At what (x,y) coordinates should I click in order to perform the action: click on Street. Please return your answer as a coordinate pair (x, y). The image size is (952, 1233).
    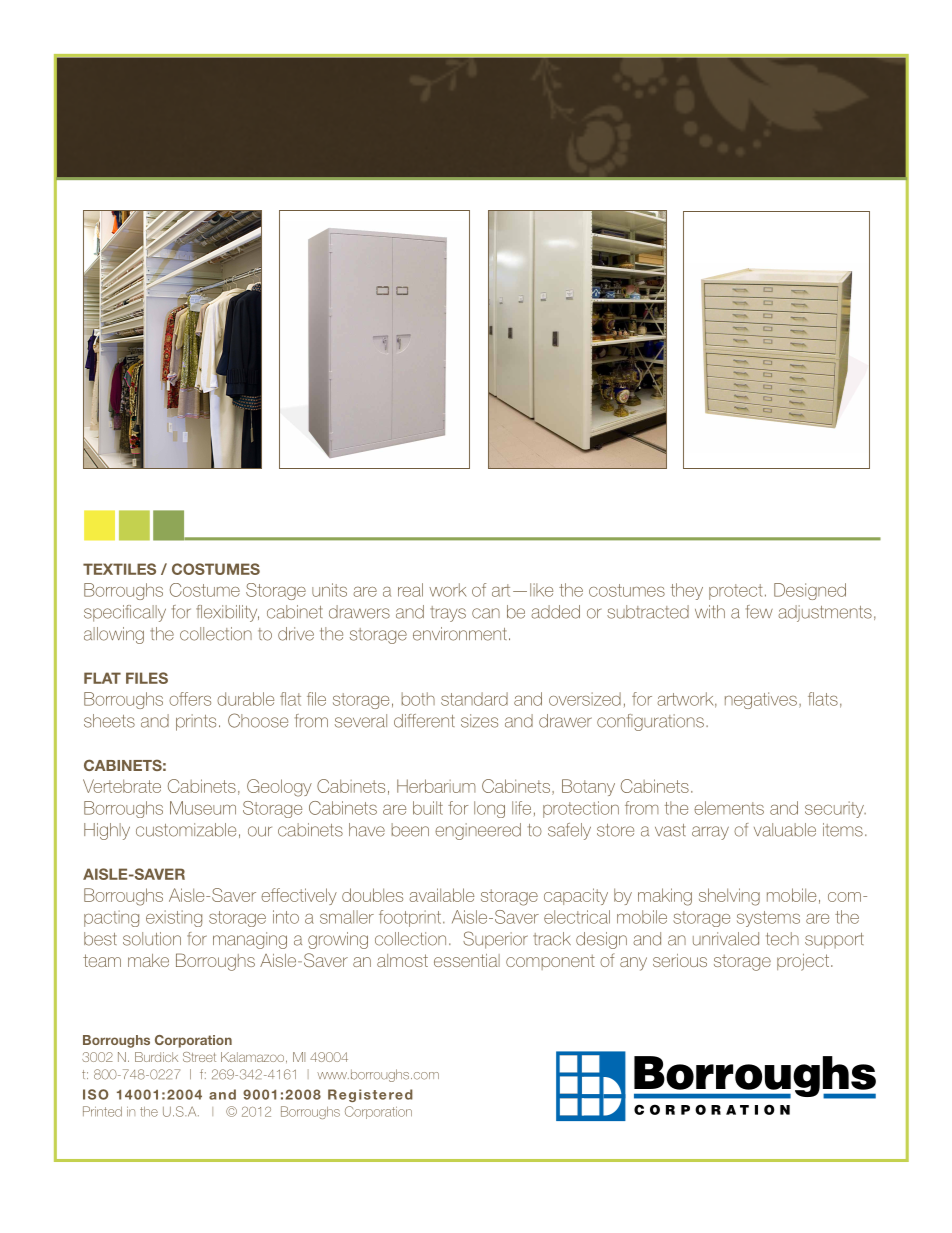
    Looking at the image, I should click on (199, 1057).
